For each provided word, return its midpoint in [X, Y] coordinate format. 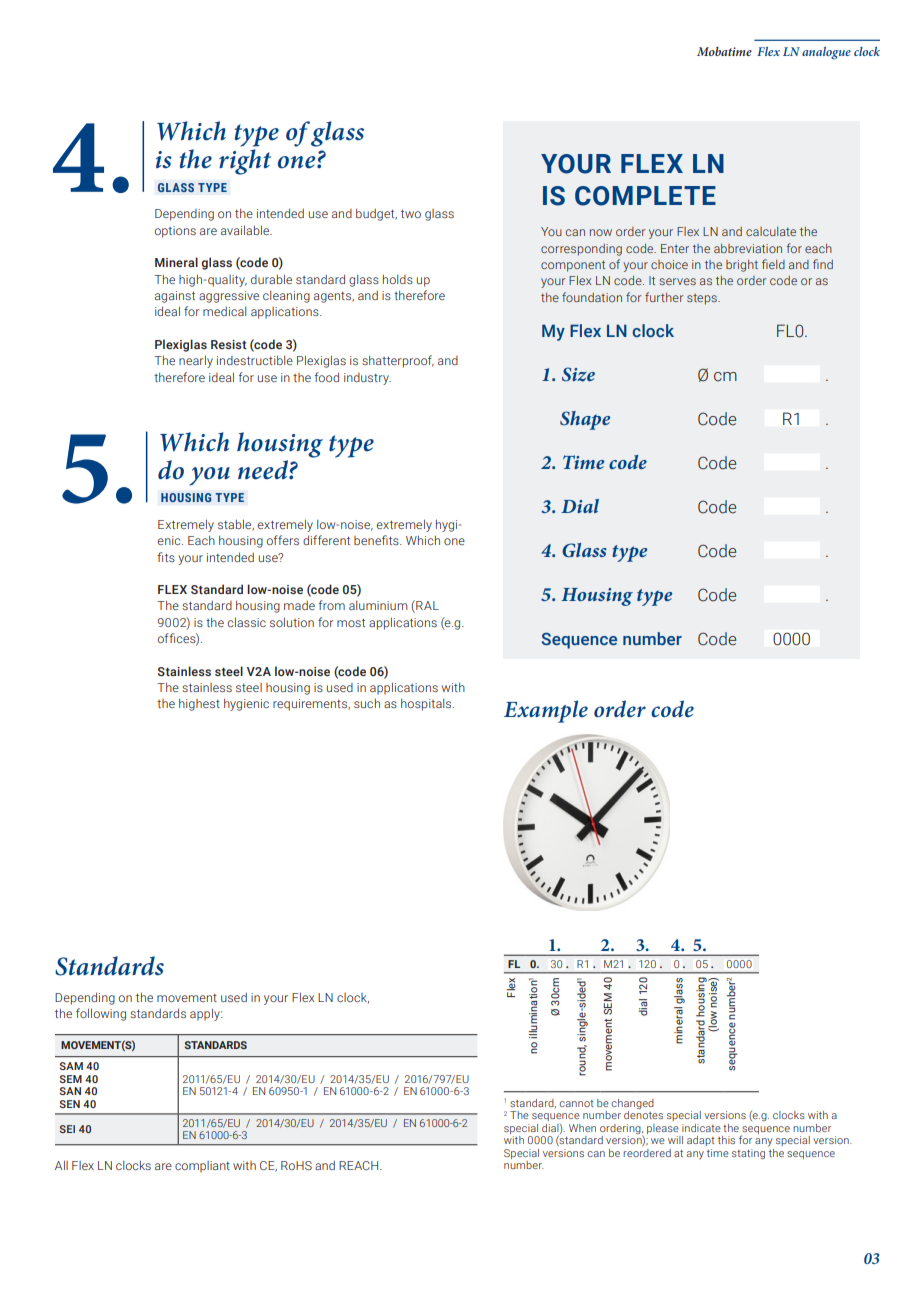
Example [546, 711]
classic [247, 622]
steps [703, 299]
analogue [826, 53]
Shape [585, 420]
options [175, 232]
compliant [202, 1167]
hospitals [427, 704]
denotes [643, 1115]
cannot [576, 1103]
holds [398, 279]
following [101, 1014]
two [411, 213]
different [326, 540]
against [175, 297]
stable [236, 525]
